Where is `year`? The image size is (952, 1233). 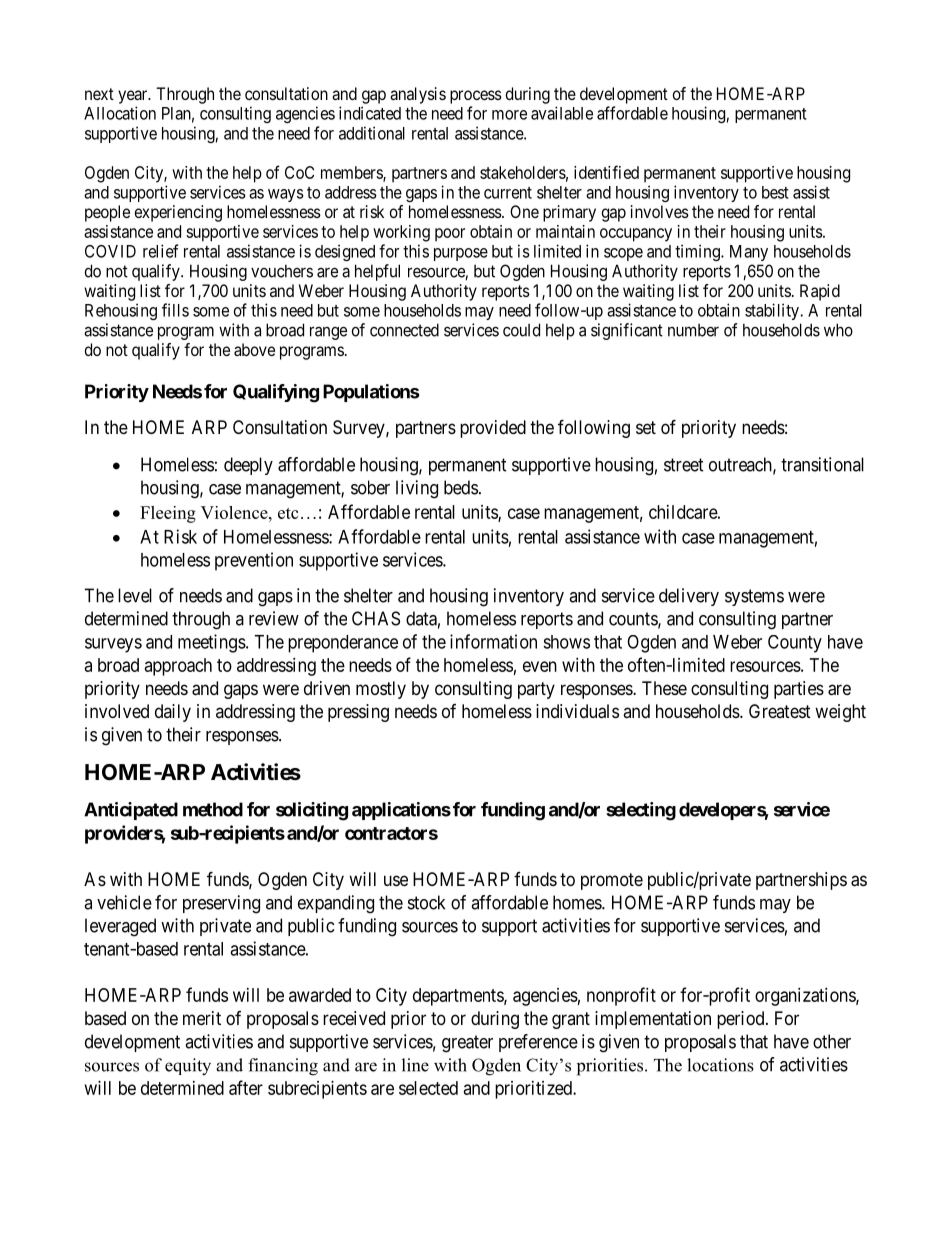 year is located at coordinates (134, 97).
